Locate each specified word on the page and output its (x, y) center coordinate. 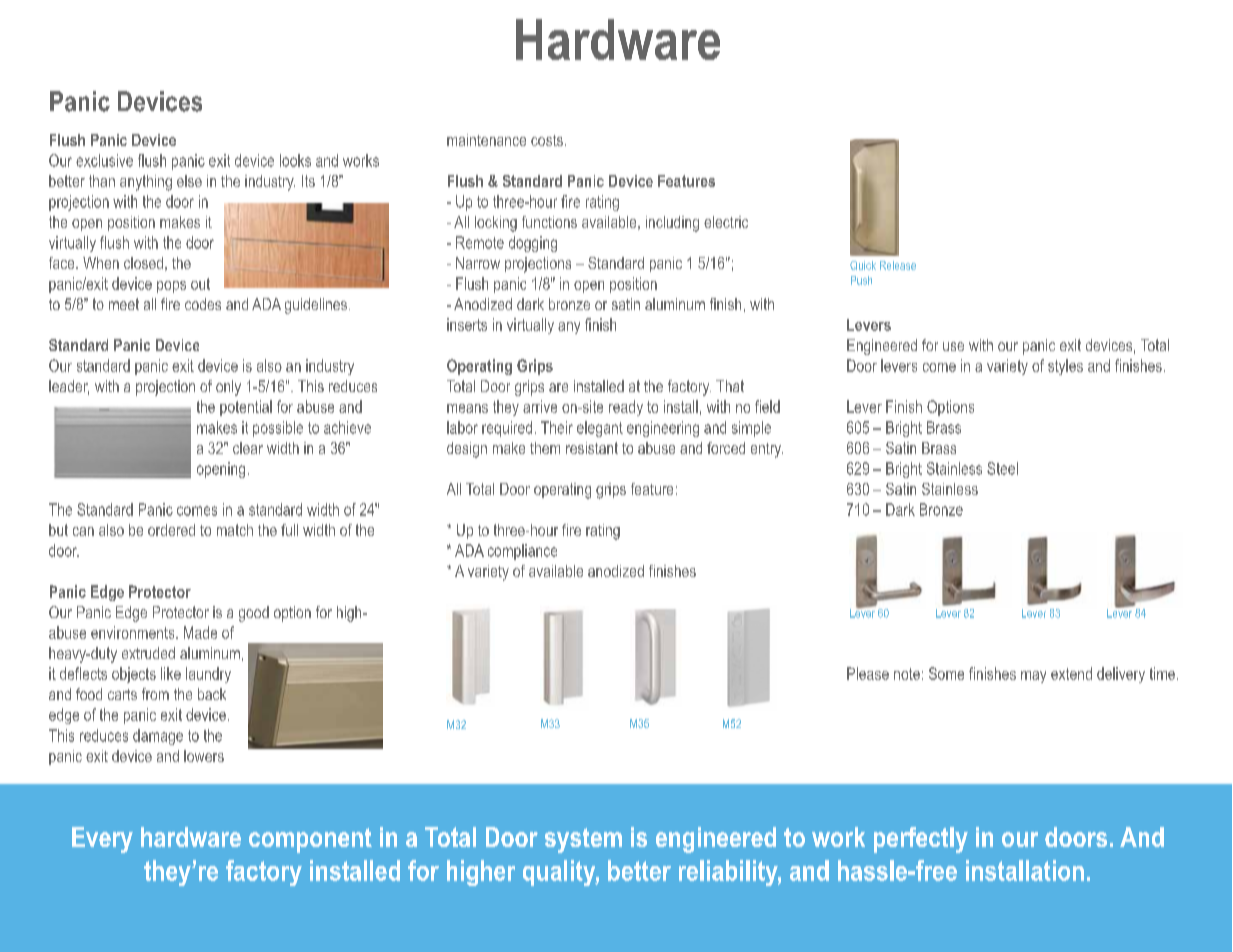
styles (1065, 367)
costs (547, 140)
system (583, 840)
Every (102, 840)
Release (898, 265)
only (228, 388)
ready (626, 408)
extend (1071, 673)
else (189, 181)
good (254, 614)
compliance (522, 552)
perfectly (921, 840)
